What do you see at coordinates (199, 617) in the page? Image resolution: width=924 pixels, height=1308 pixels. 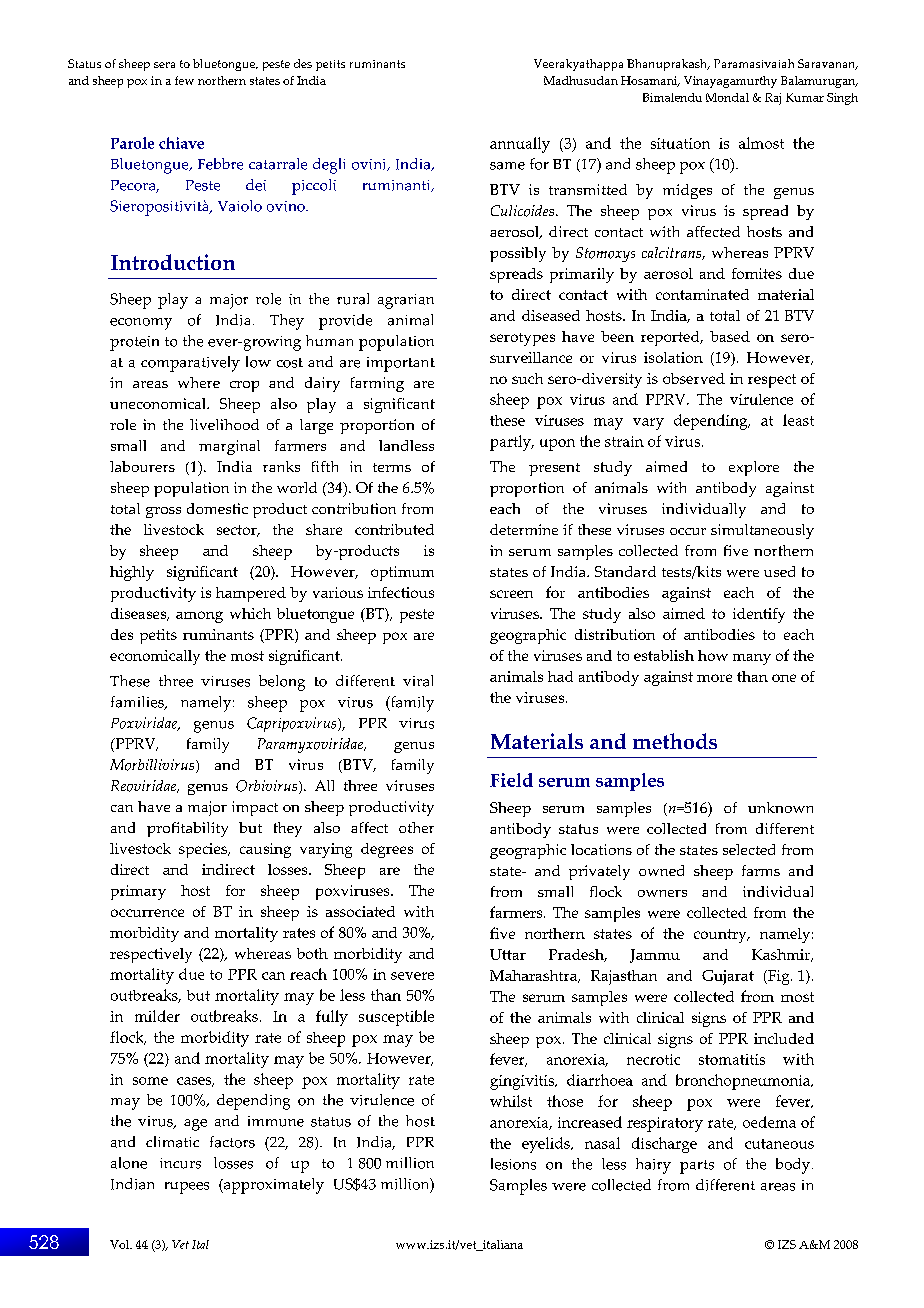 I see `among` at bounding box center [199, 617].
